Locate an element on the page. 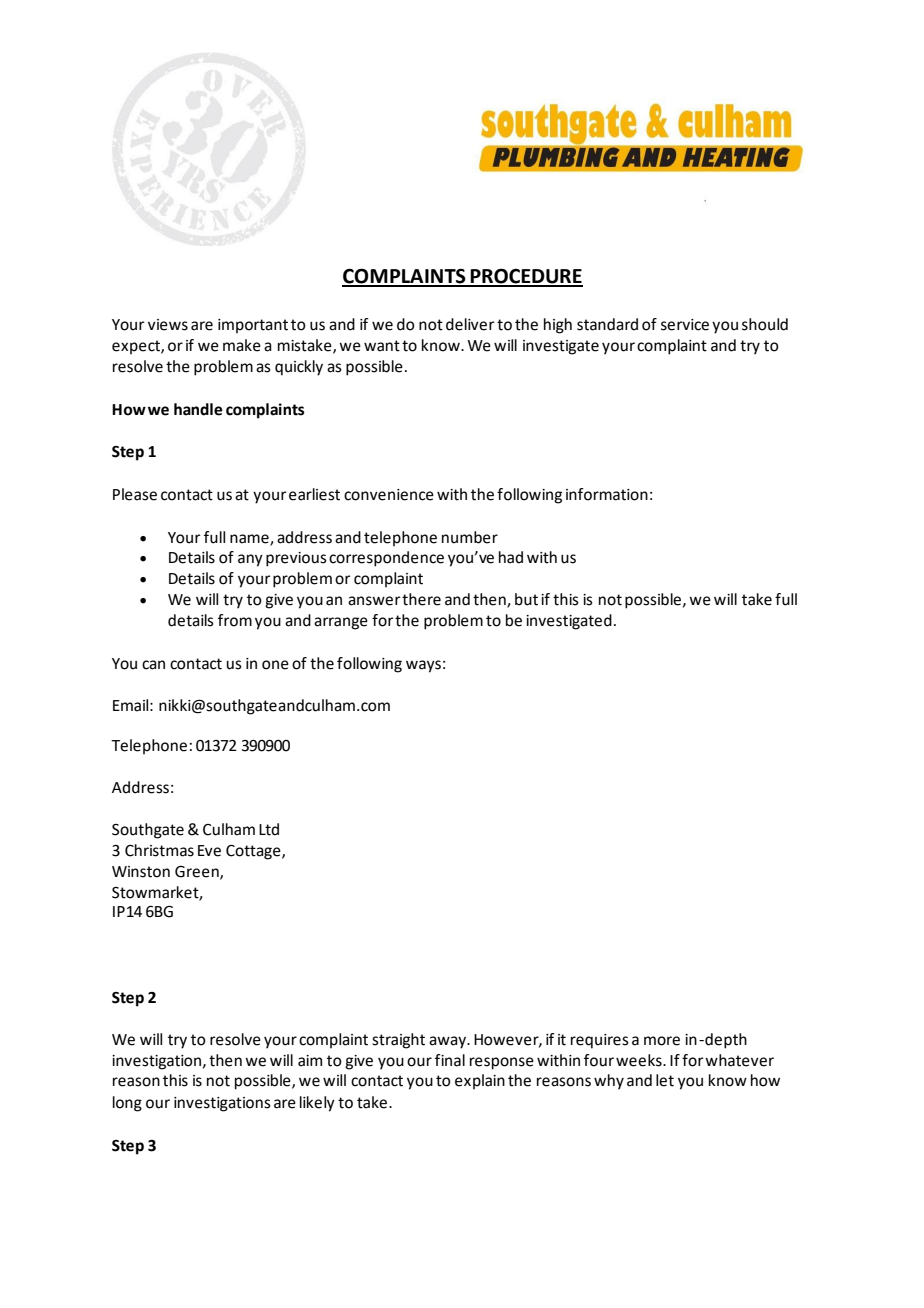 The width and height of the document is (924, 1308). final is located at coordinates (450, 1060).
